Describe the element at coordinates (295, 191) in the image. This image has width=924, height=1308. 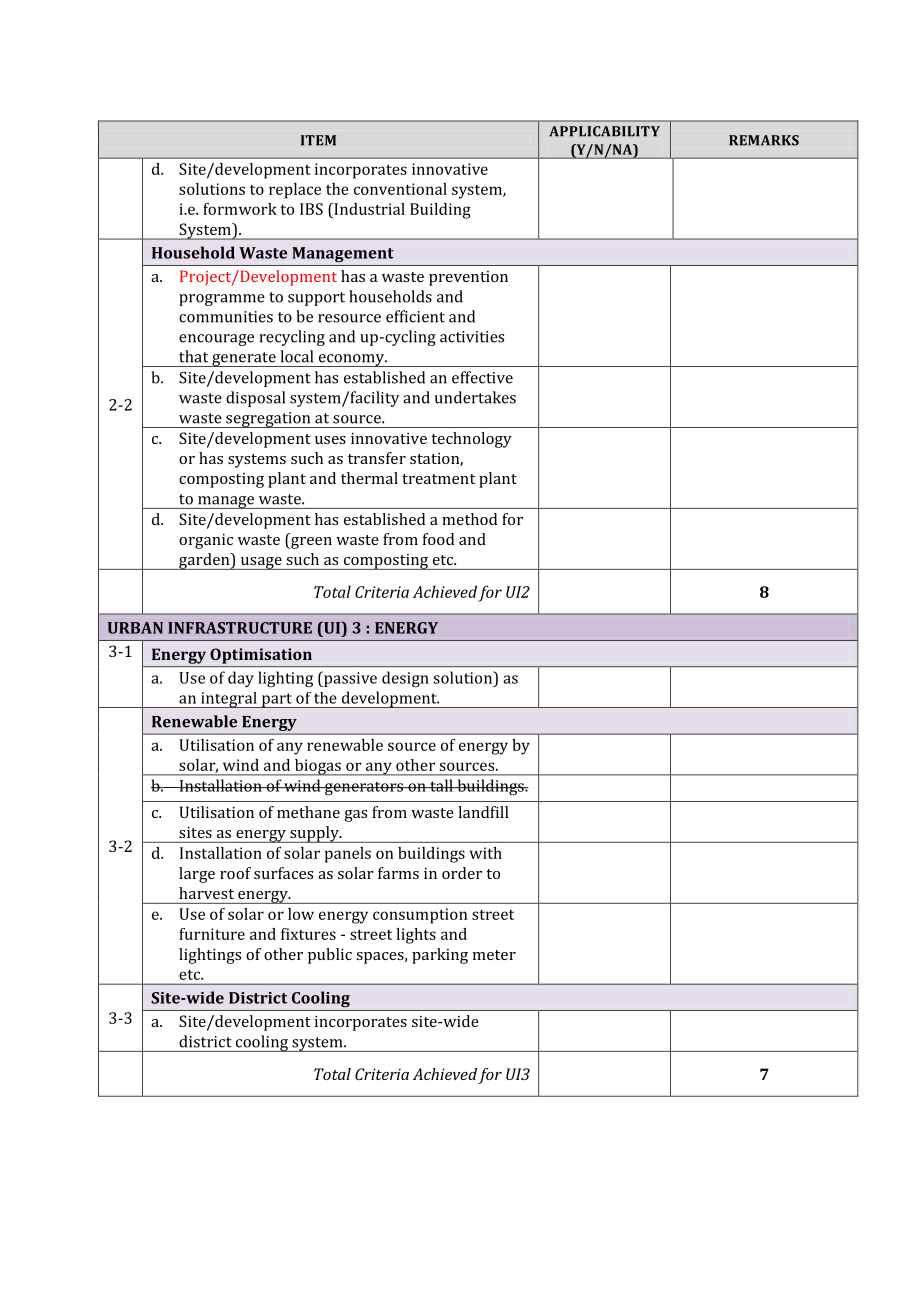
I see `replace` at that location.
